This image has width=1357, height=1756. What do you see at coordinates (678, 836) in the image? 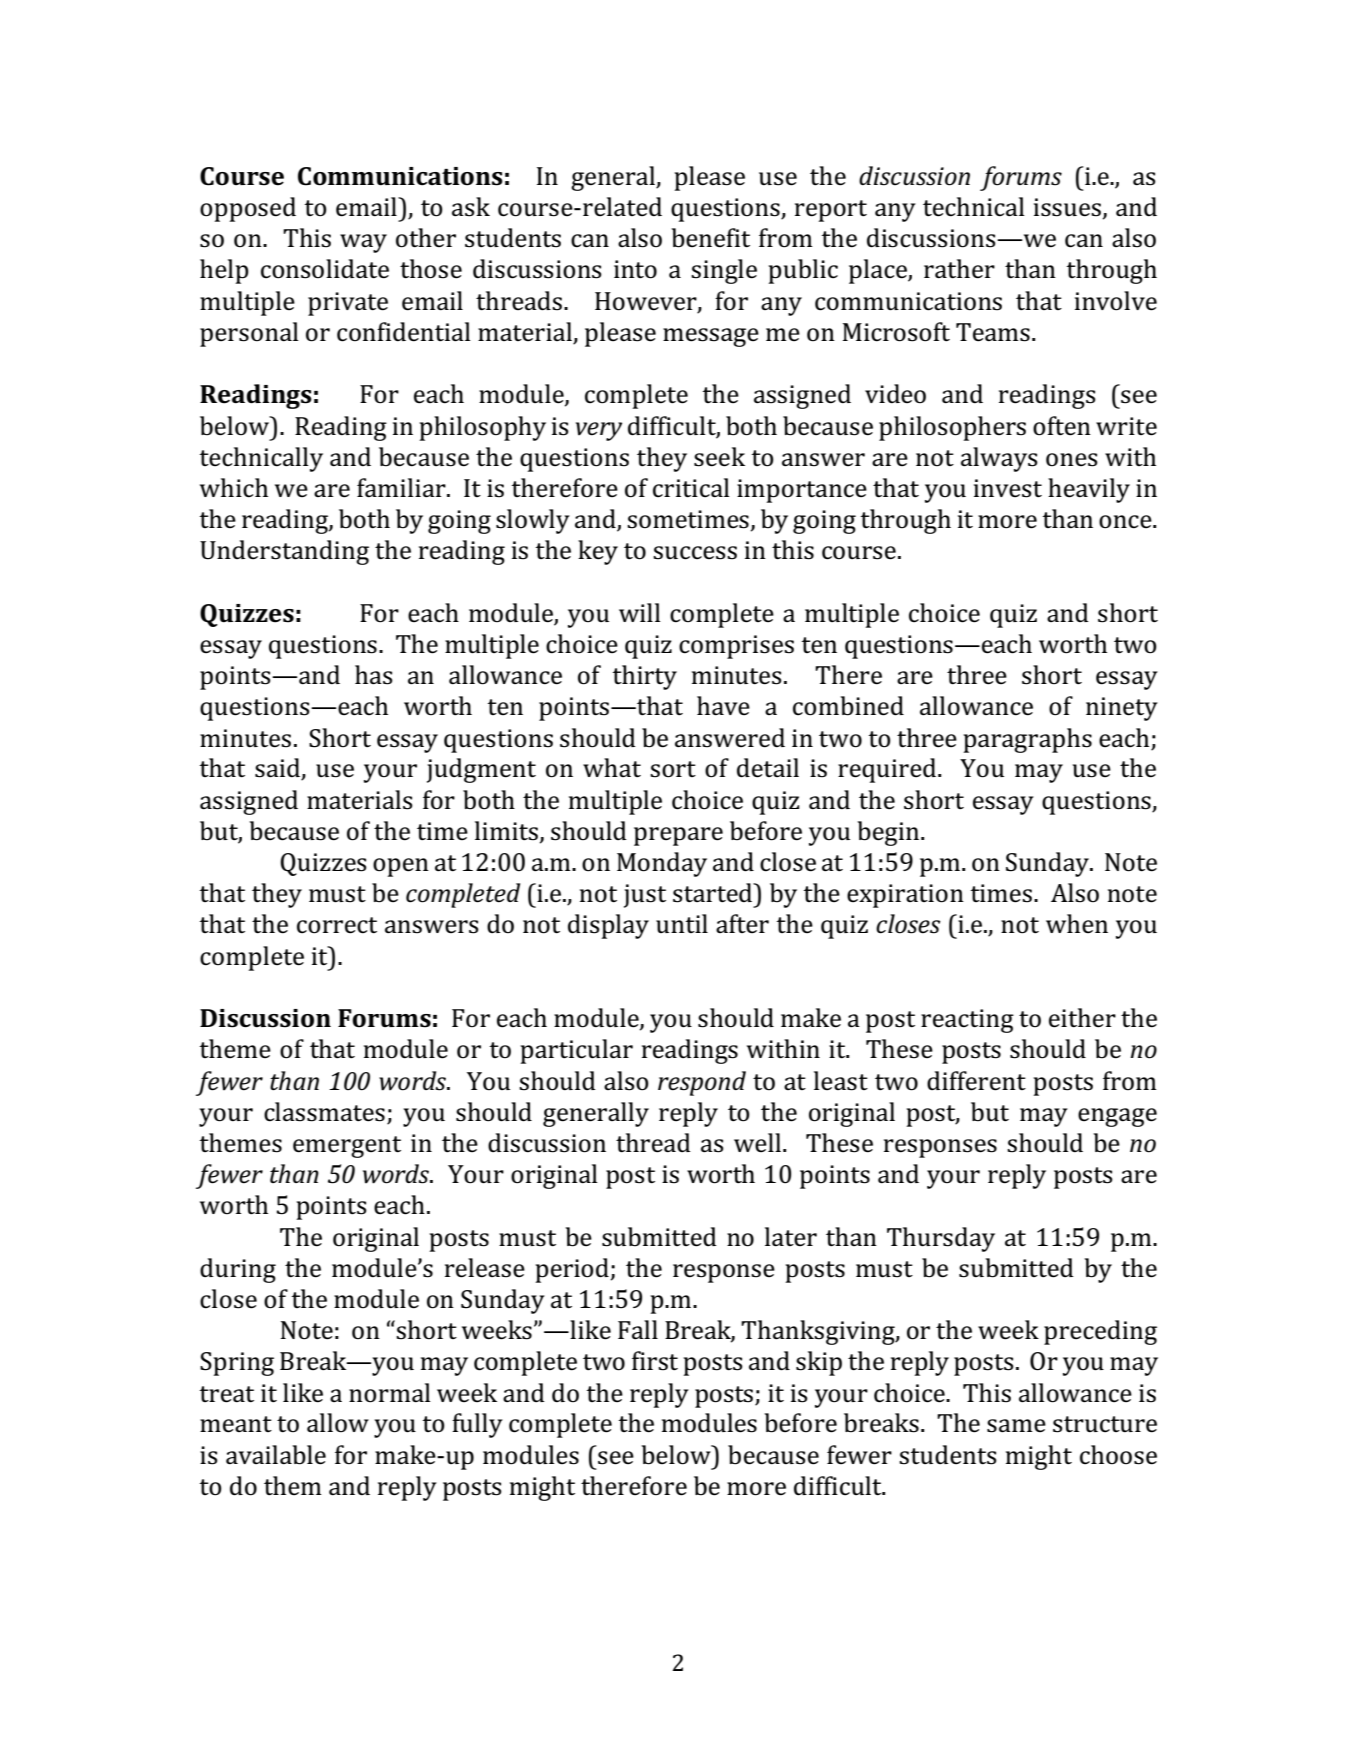
I see `prepare` at bounding box center [678, 836].
